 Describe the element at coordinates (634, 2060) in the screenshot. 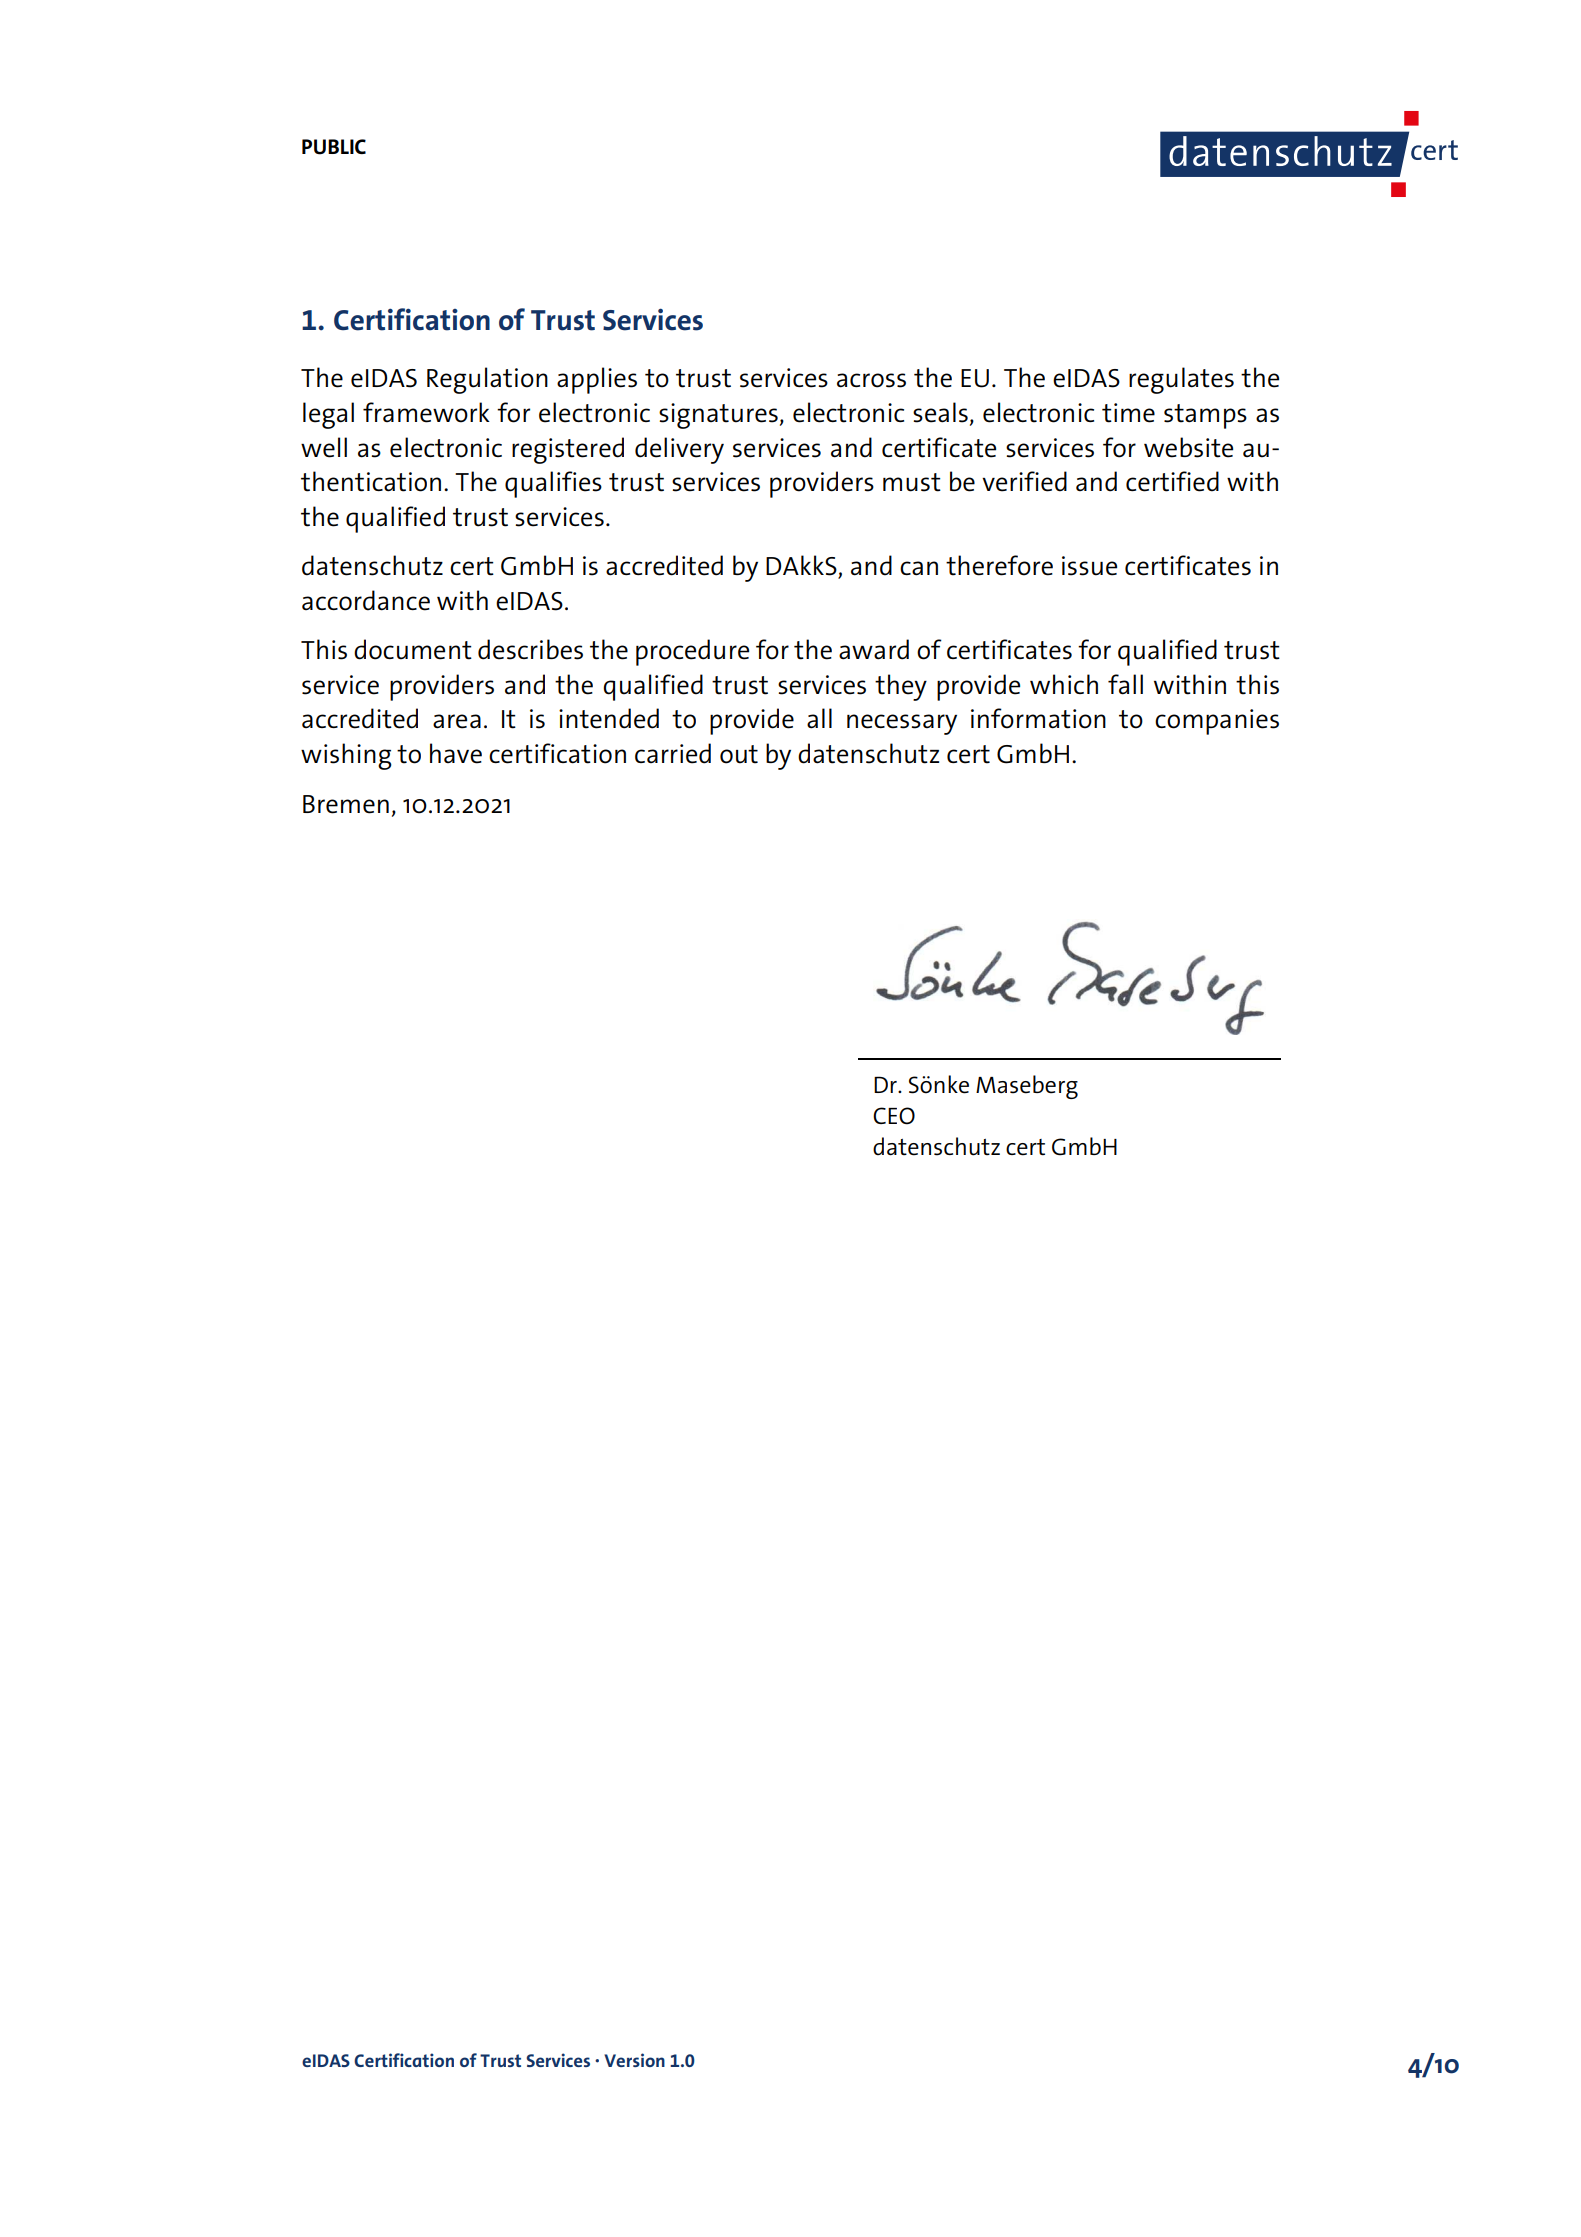

I see `Version` at that location.
